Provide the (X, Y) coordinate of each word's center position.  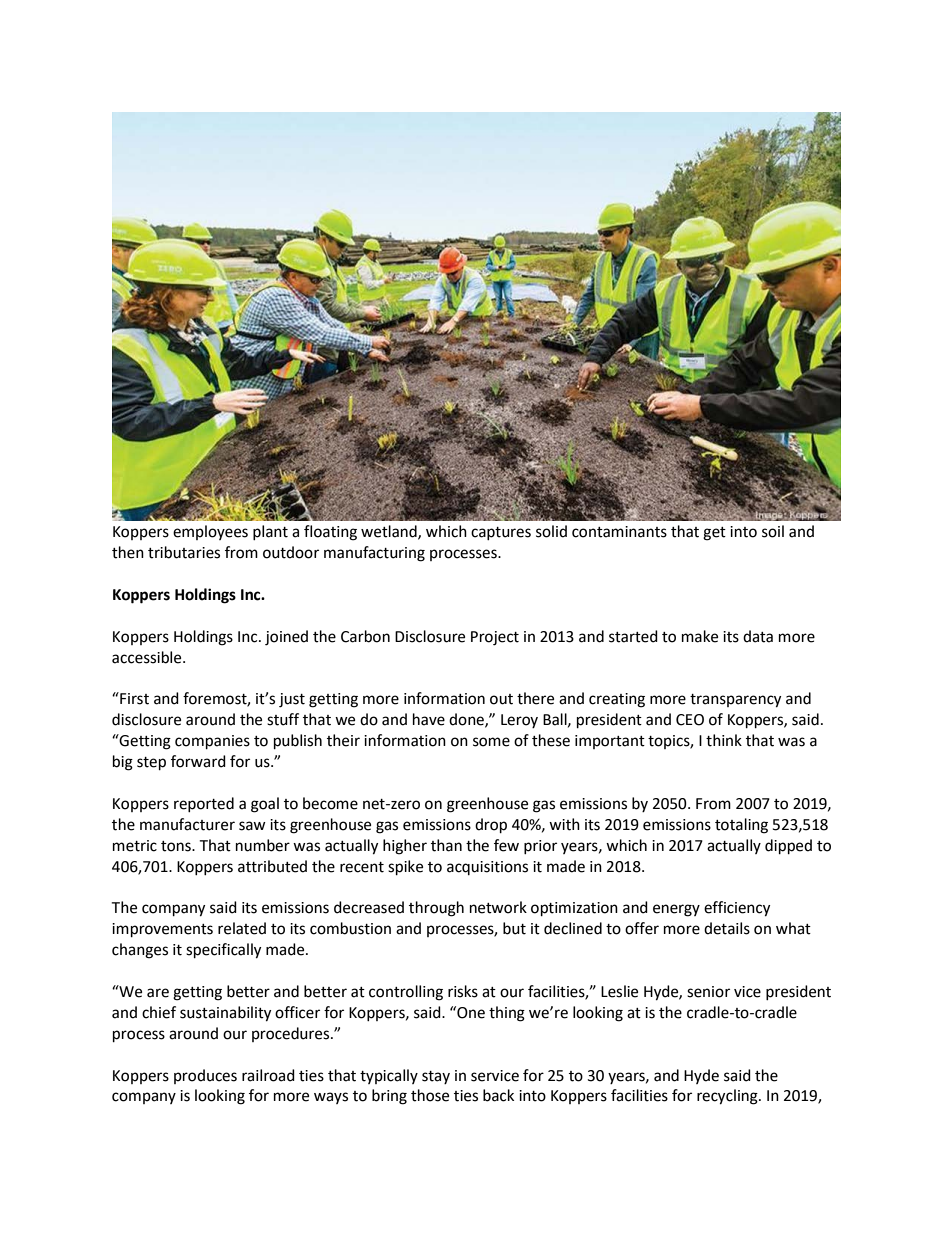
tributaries (184, 552)
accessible (148, 657)
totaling (741, 826)
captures (501, 533)
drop (491, 826)
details (727, 928)
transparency (735, 701)
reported (204, 804)
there (535, 698)
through (436, 909)
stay (436, 1077)
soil (773, 531)
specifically (223, 951)
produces (205, 1076)
